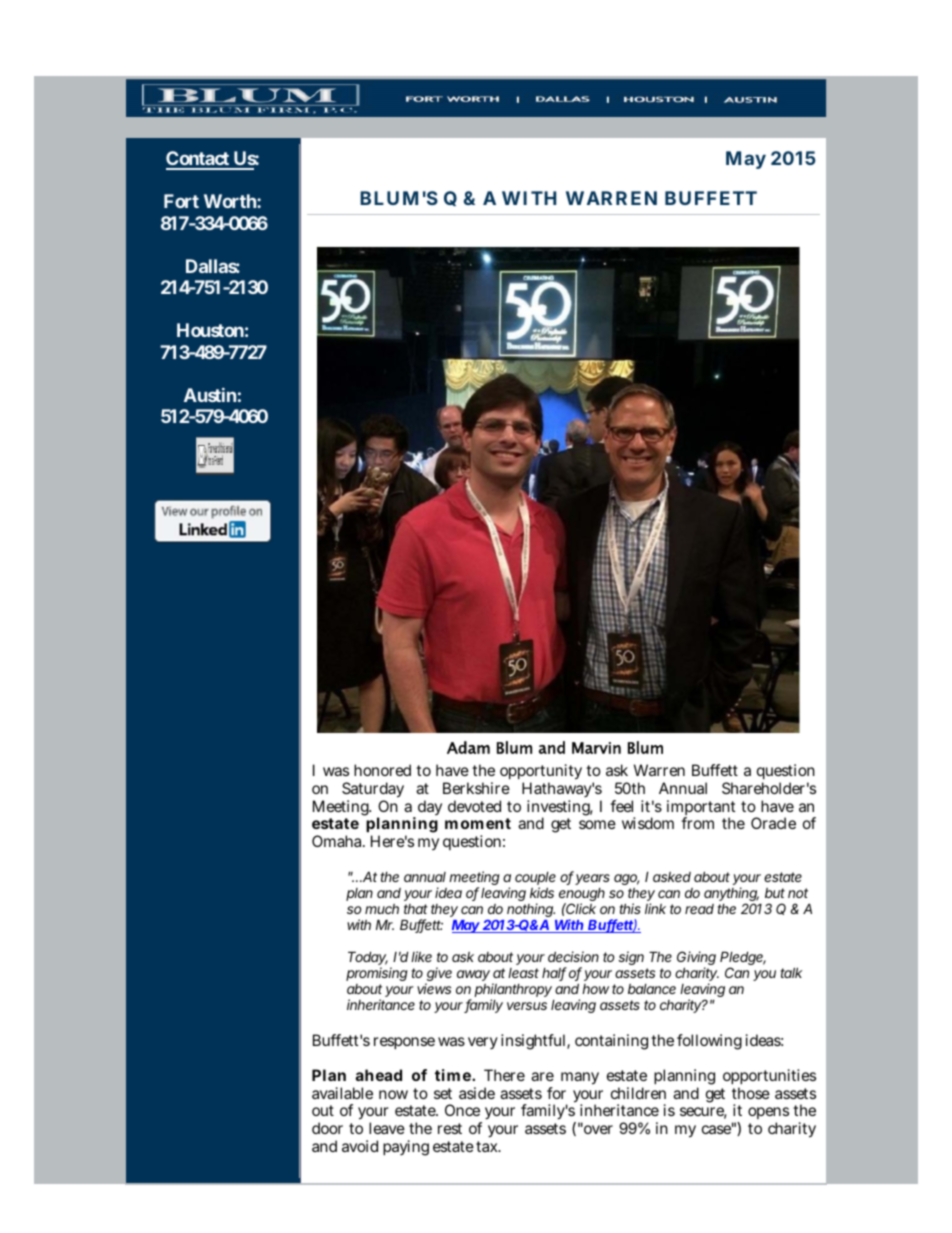 This screenshot has width=952, height=1233. I want to click on opportunity, so click(541, 773).
